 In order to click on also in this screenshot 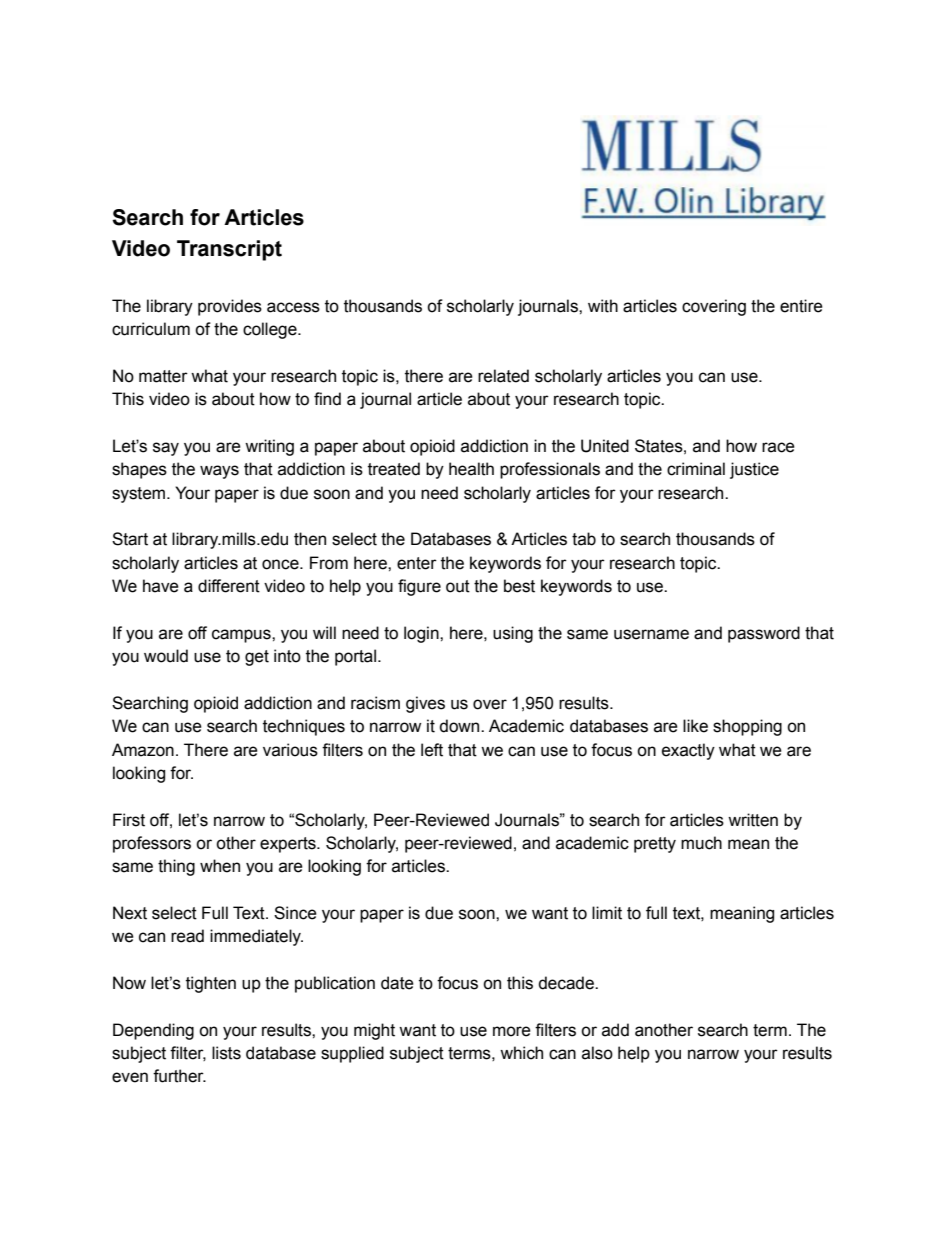, I will do `click(597, 1053)`.
